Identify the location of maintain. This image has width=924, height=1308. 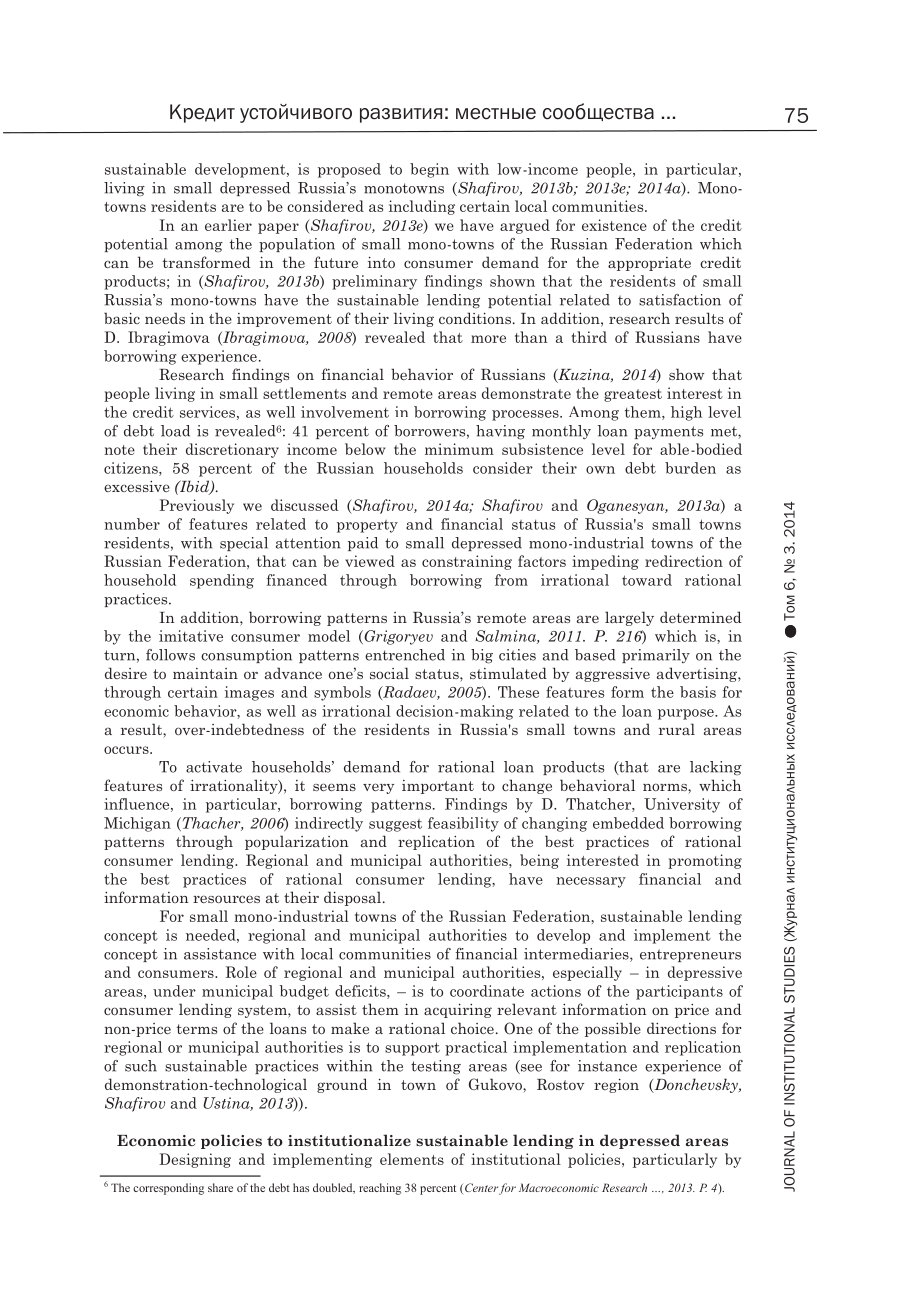
(205, 673).
